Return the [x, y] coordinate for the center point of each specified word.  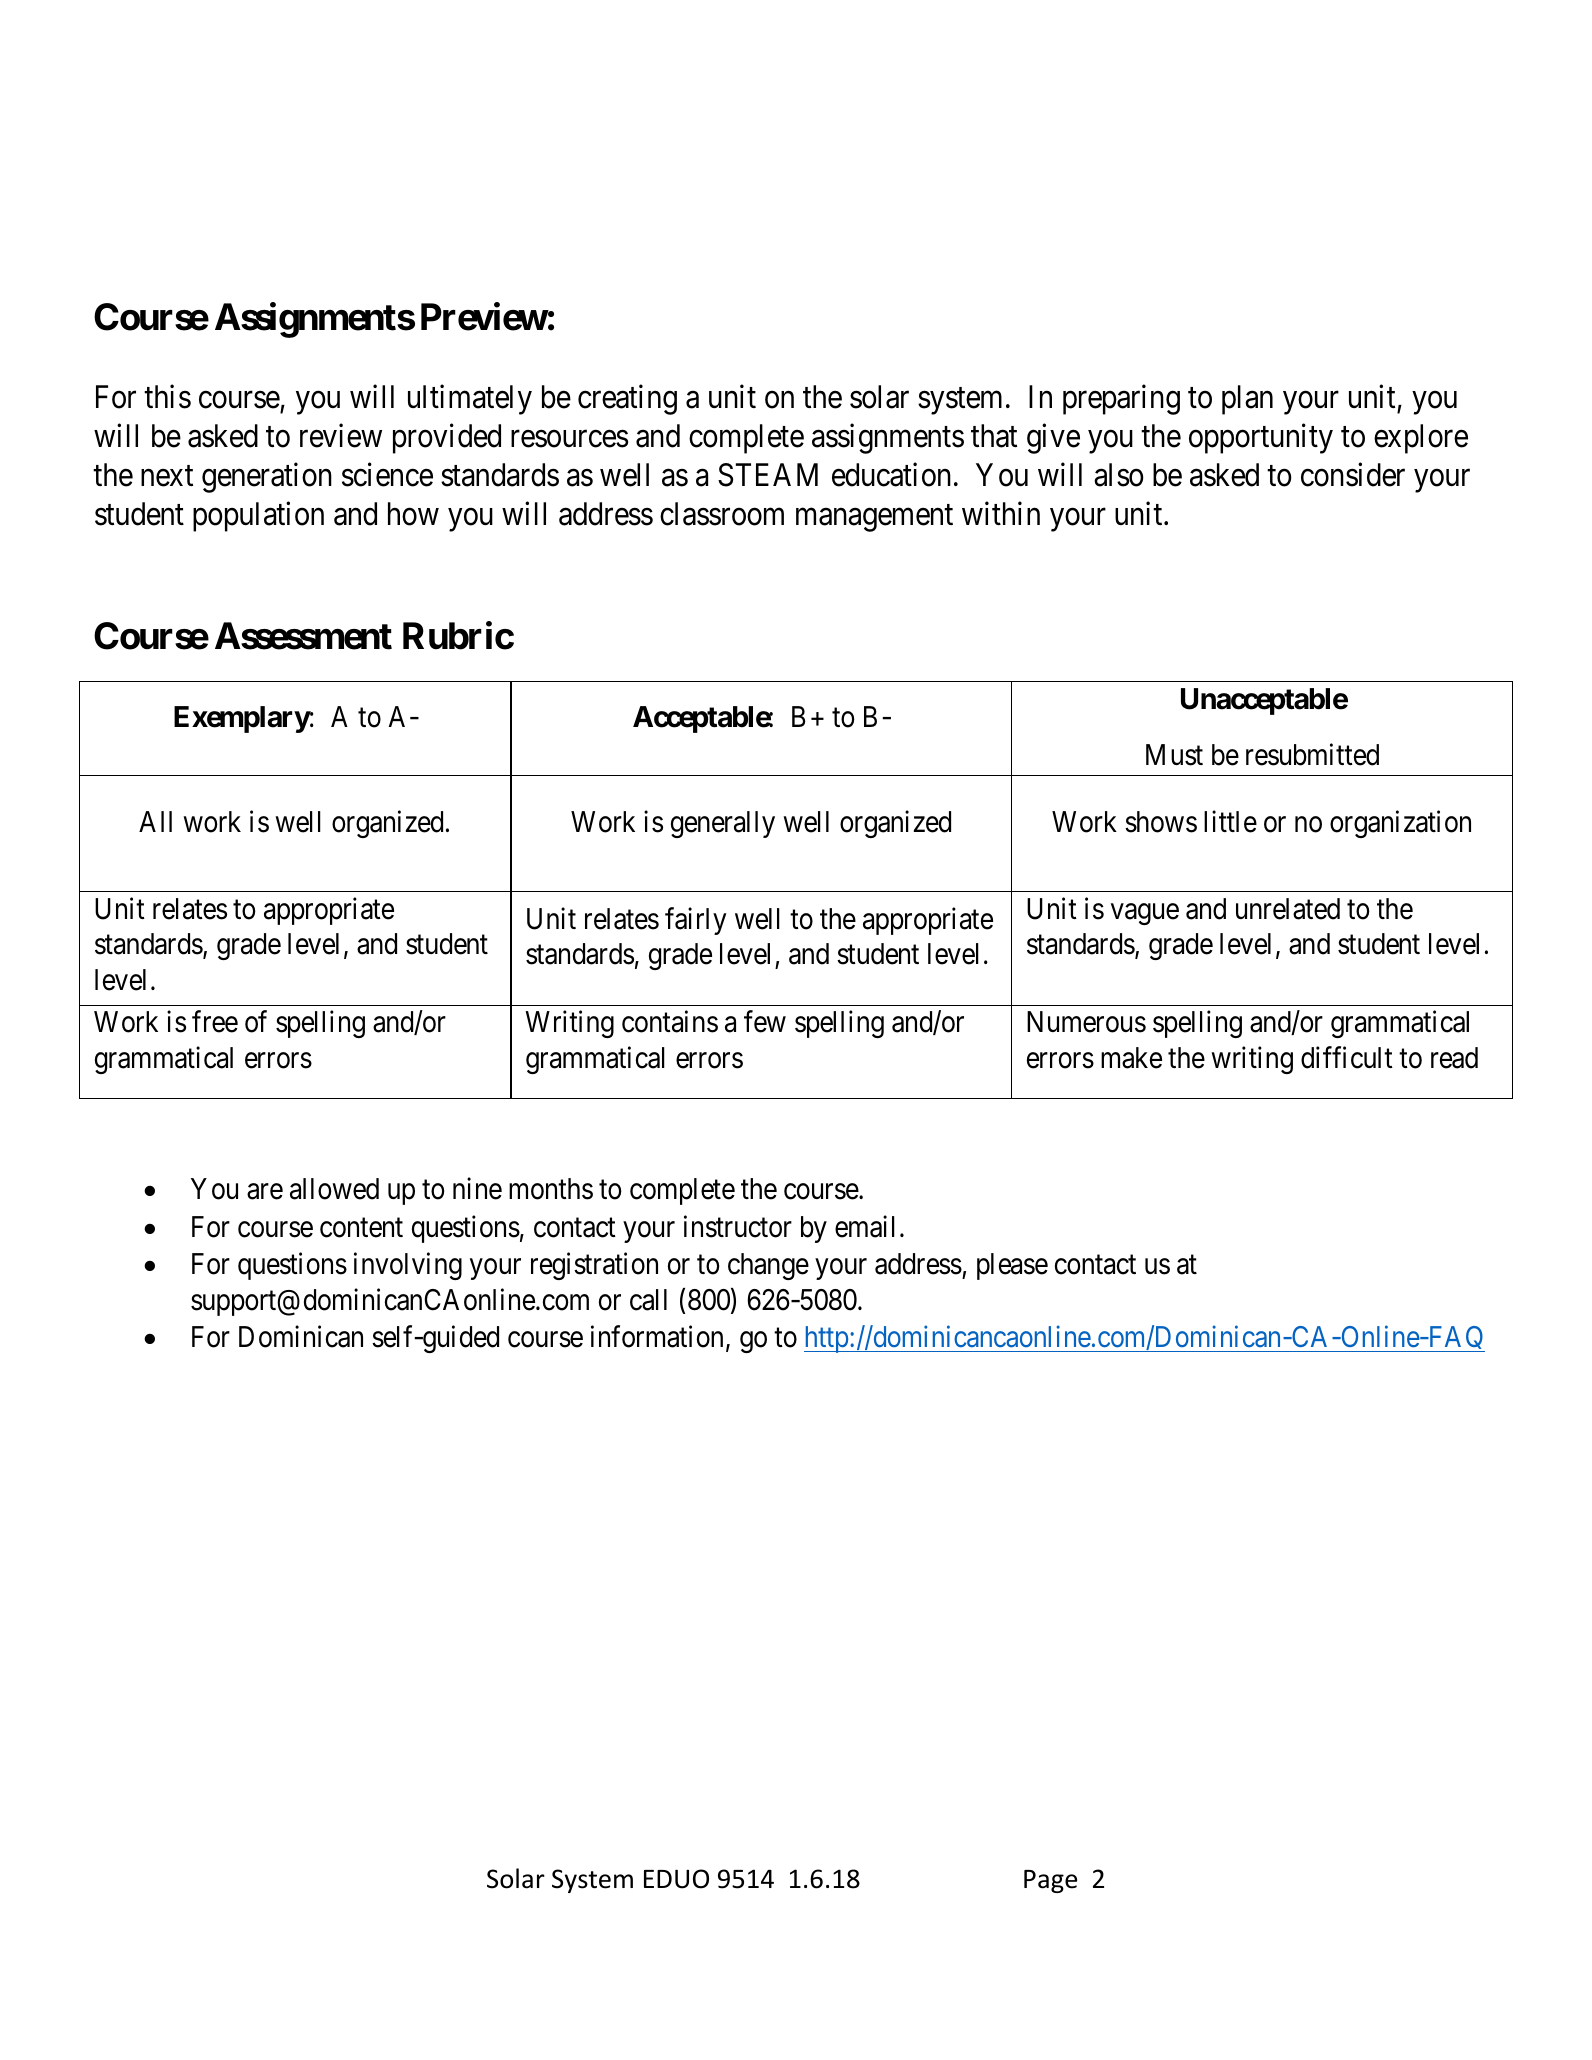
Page [1050, 1881]
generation [267, 478]
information [657, 1337]
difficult [1347, 1057]
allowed [334, 1189]
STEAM [768, 475]
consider [1353, 475]
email [865, 1226]
